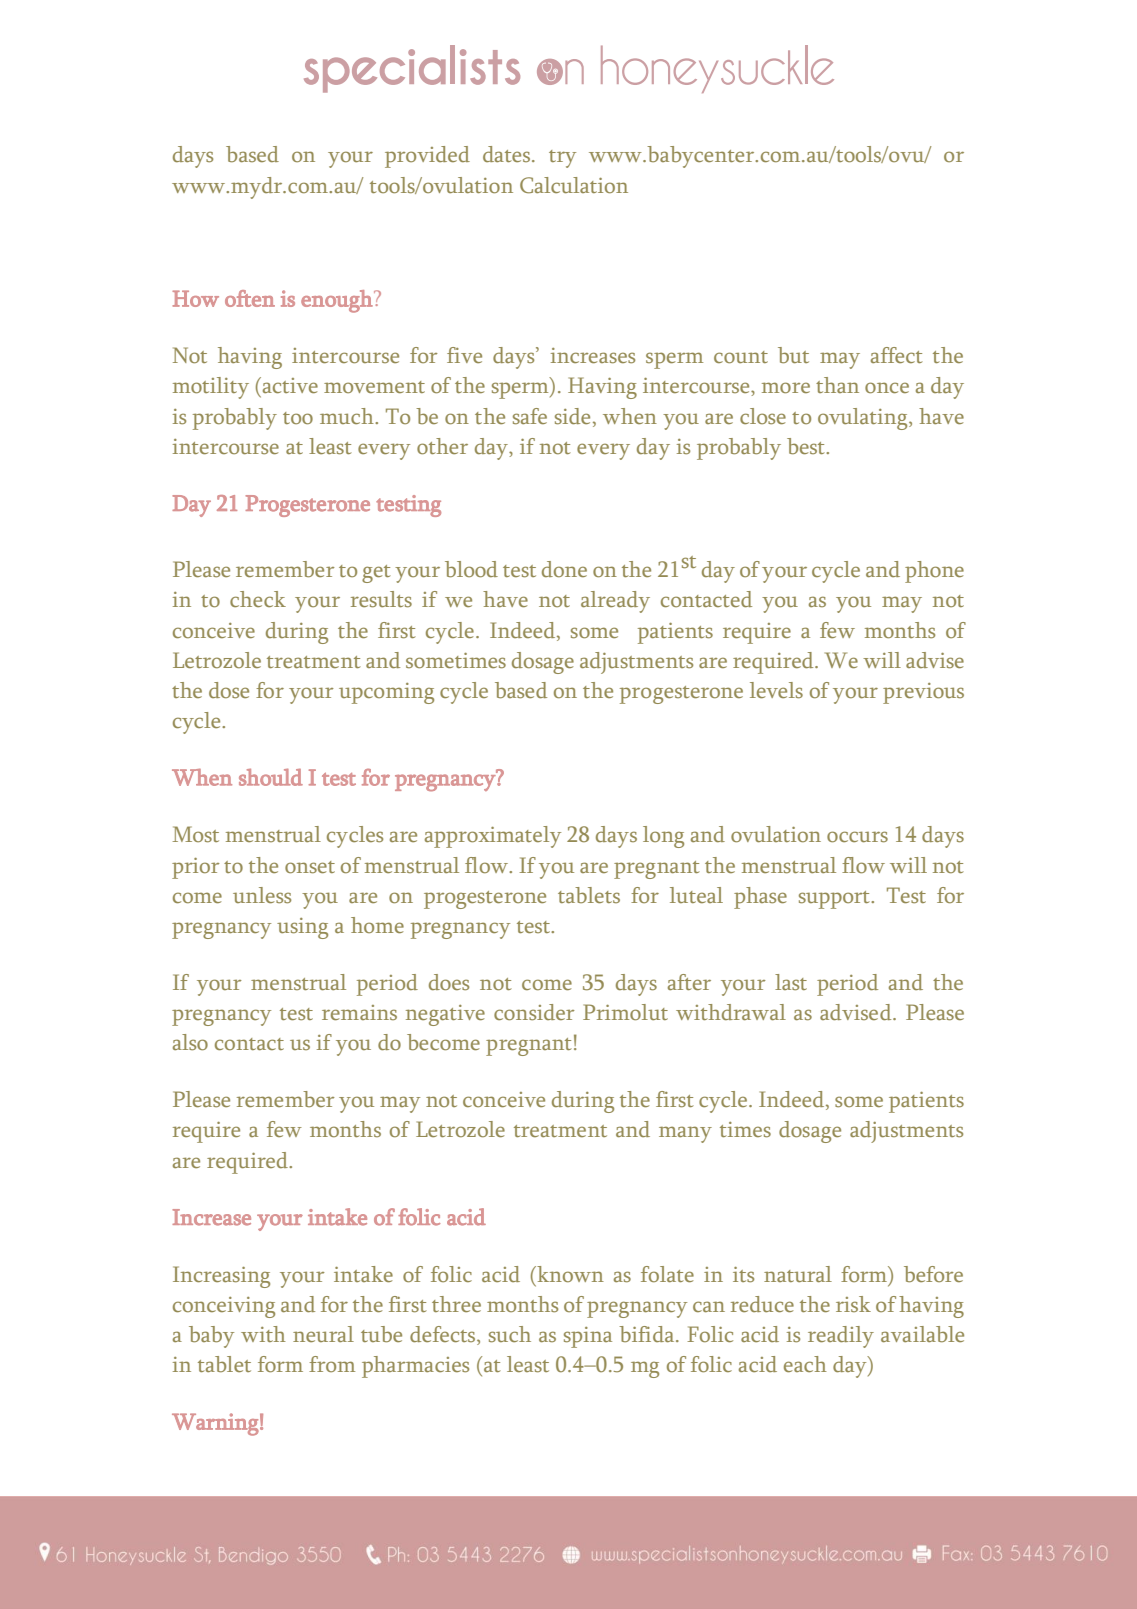 The image size is (1137, 1609). I want to click on should, so click(271, 777).
